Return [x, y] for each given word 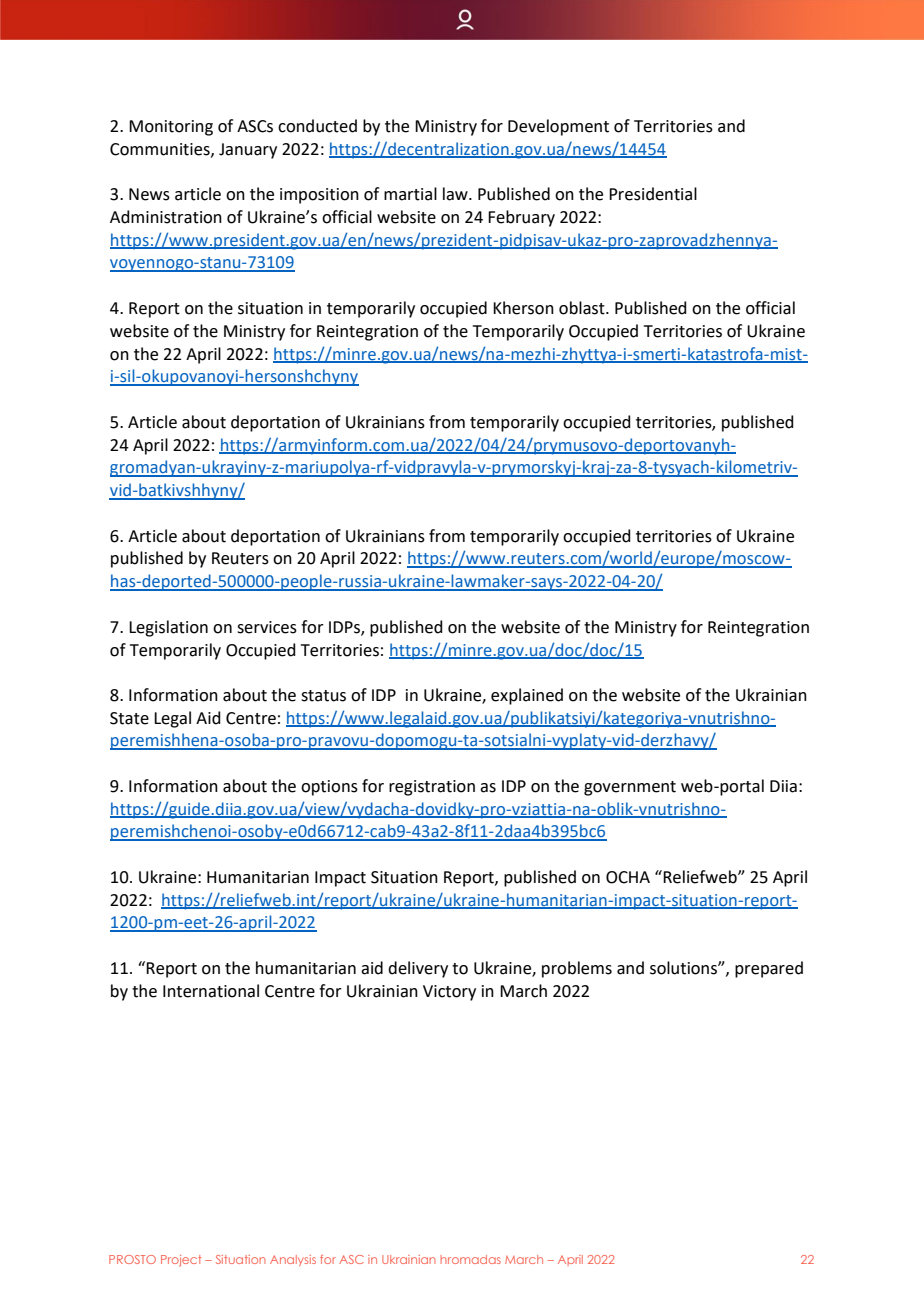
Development [558, 127]
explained [527, 696]
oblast [583, 308]
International [211, 991]
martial [410, 194]
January [248, 151]
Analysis [293, 1260]
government [630, 788]
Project [181, 1261]
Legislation [168, 628]
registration [432, 788]
